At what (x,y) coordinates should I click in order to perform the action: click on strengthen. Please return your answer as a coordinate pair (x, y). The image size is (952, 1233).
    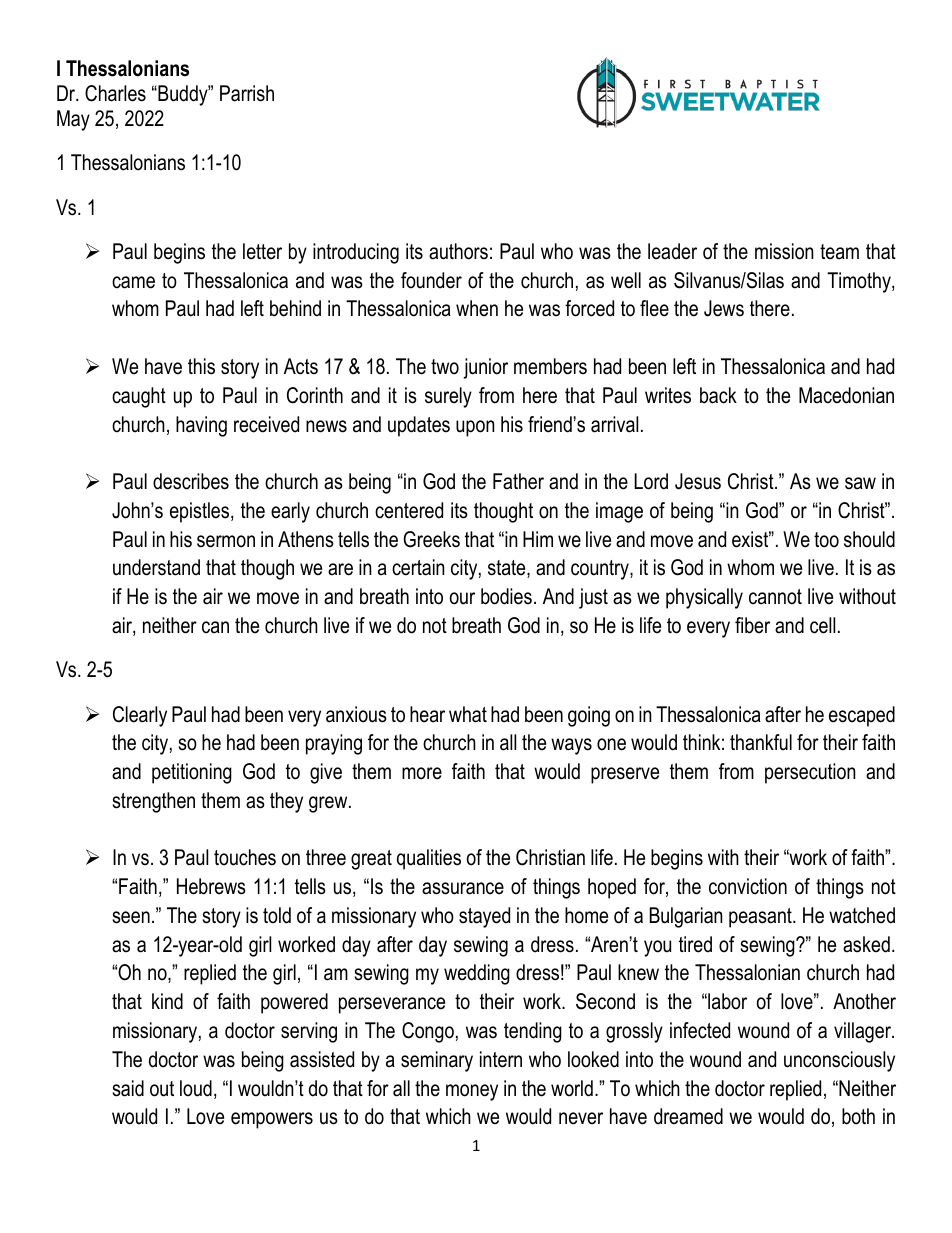
    Looking at the image, I should click on (153, 802).
